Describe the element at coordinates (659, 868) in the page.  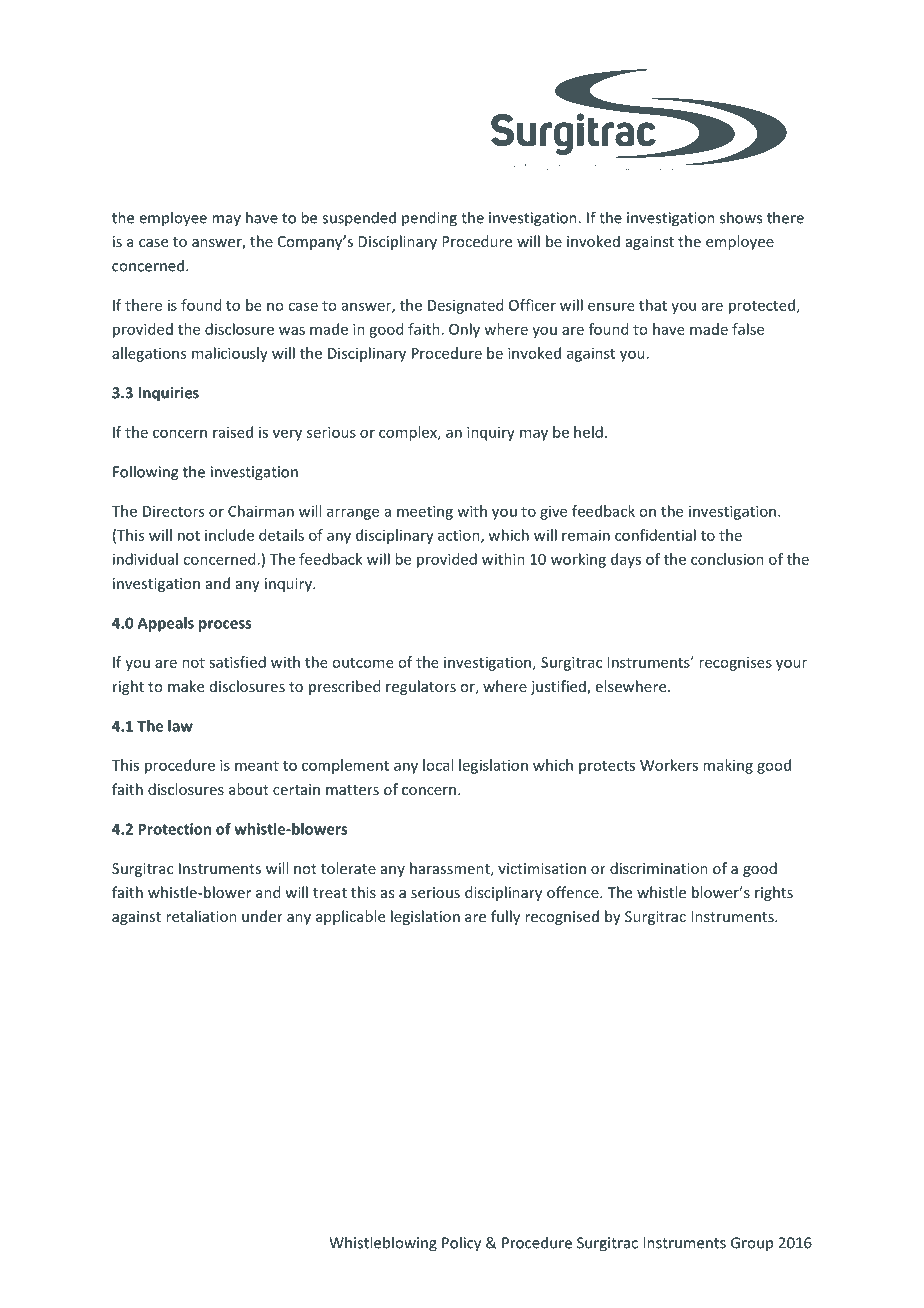
I see `discrimination` at that location.
